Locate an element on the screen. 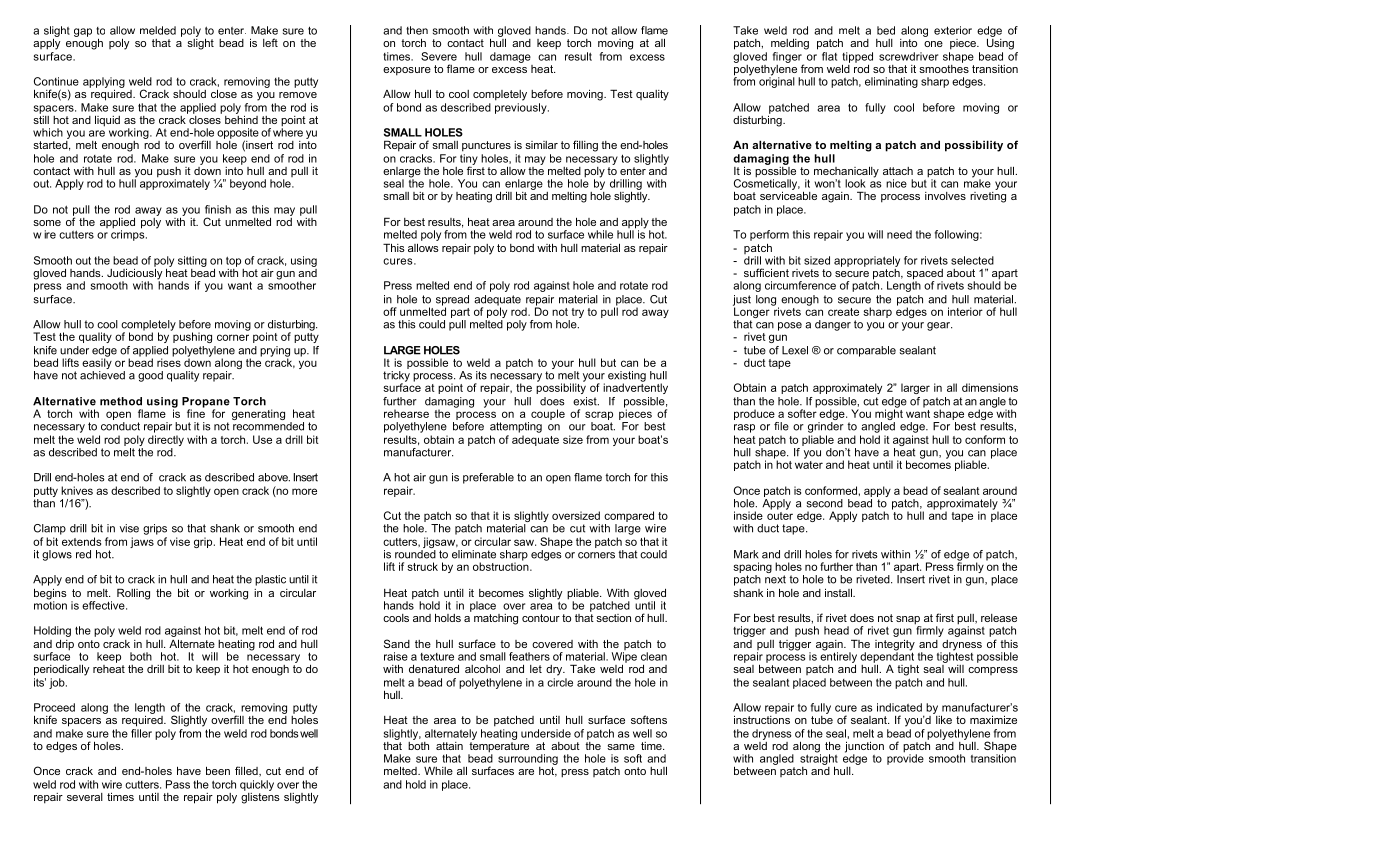 Image resolution: width=1400 pixels, height=850 pixels. grinder is located at coordinates (826, 426).
